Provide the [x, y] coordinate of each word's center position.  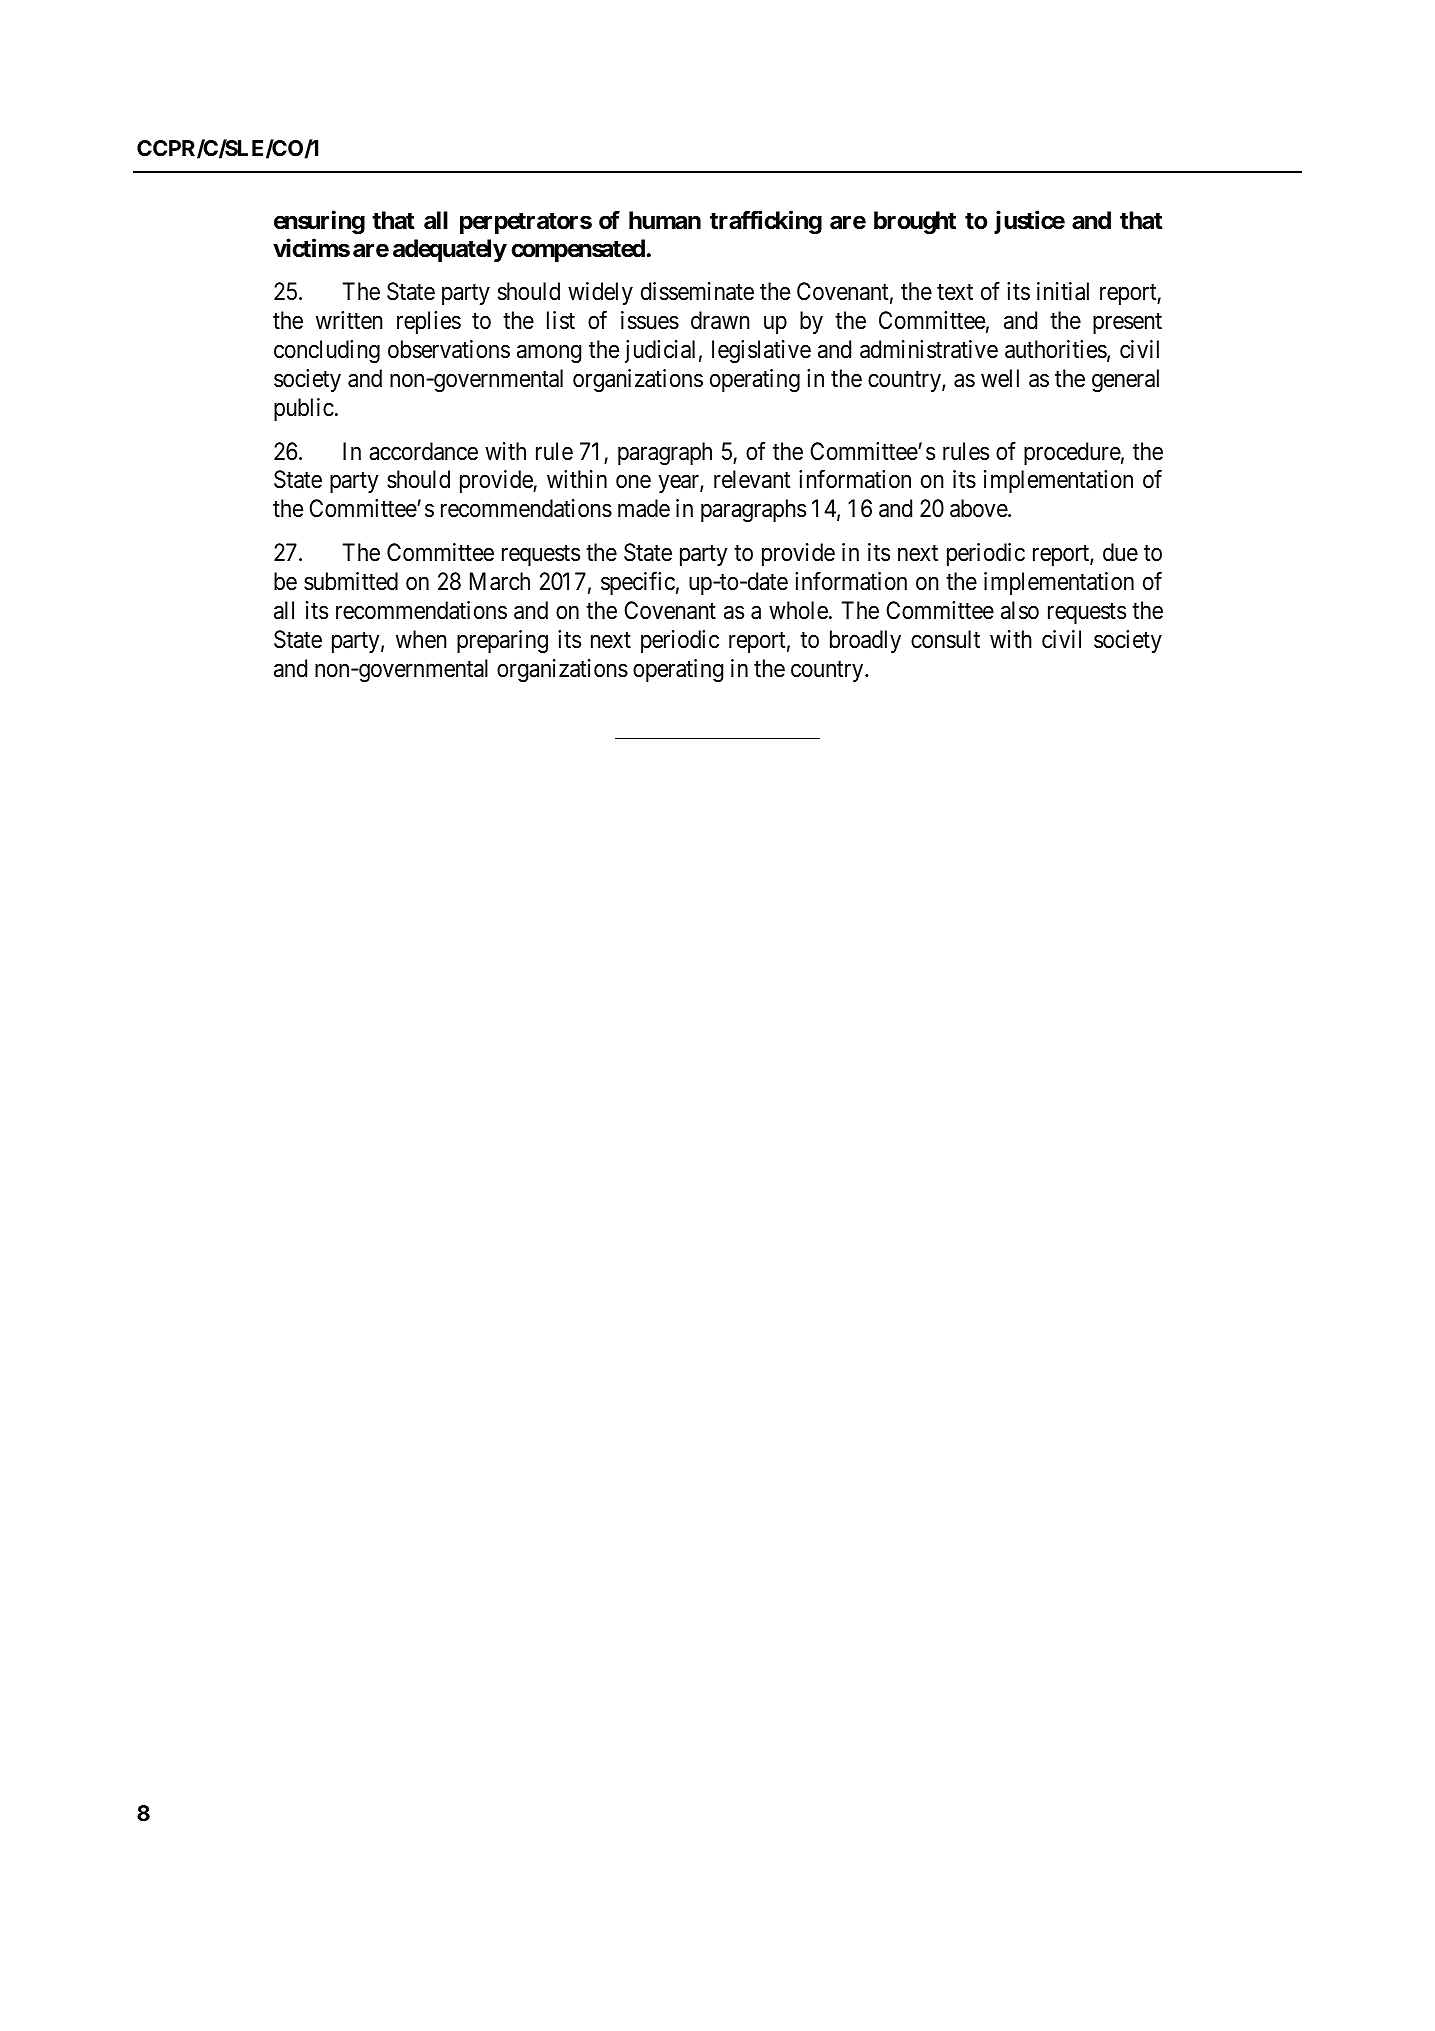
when [421, 639]
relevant [752, 479]
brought [915, 222]
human [665, 220]
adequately [450, 250]
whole [798, 610]
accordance [423, 451]
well [1000, 378]
